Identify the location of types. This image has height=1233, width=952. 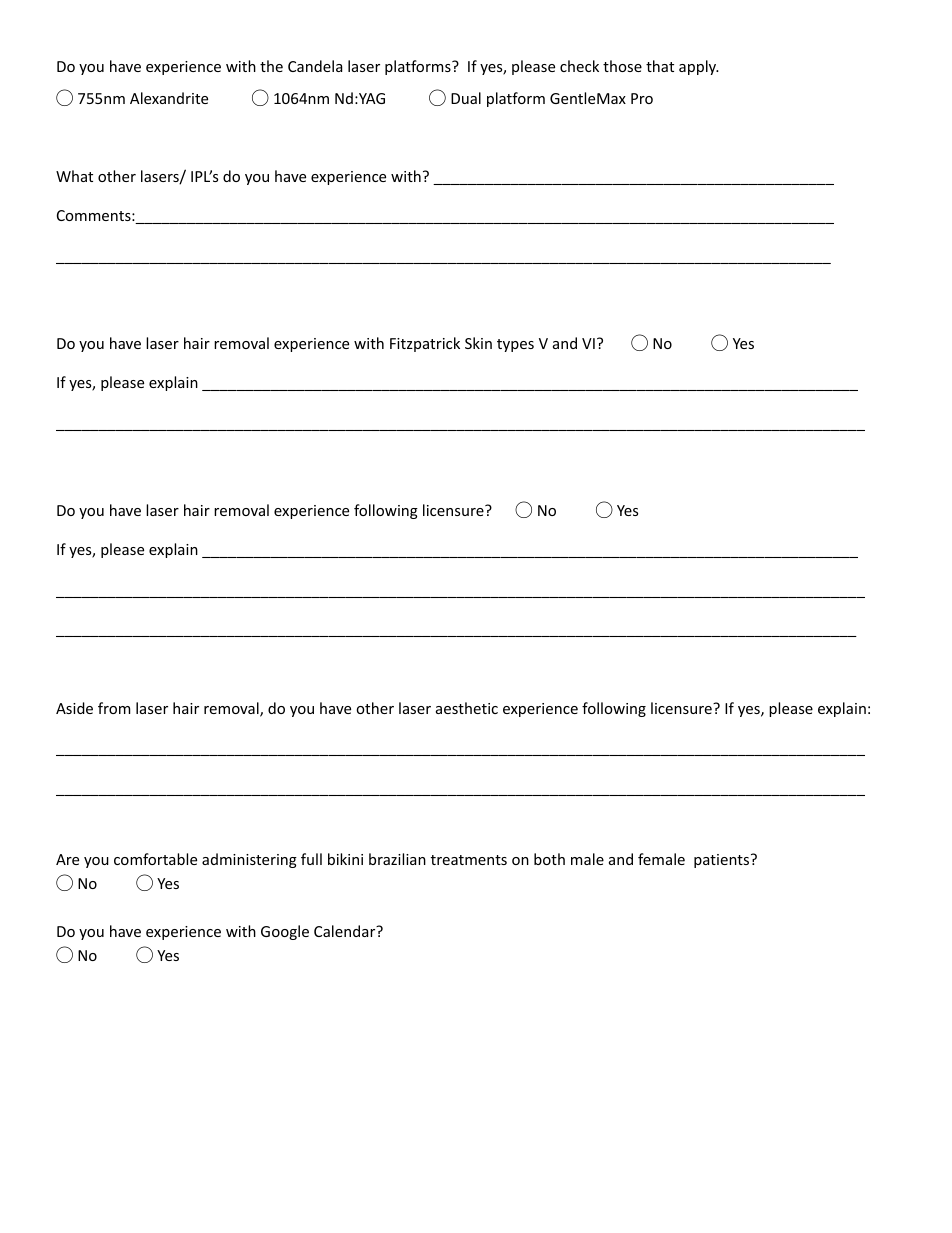
(515, 345).
